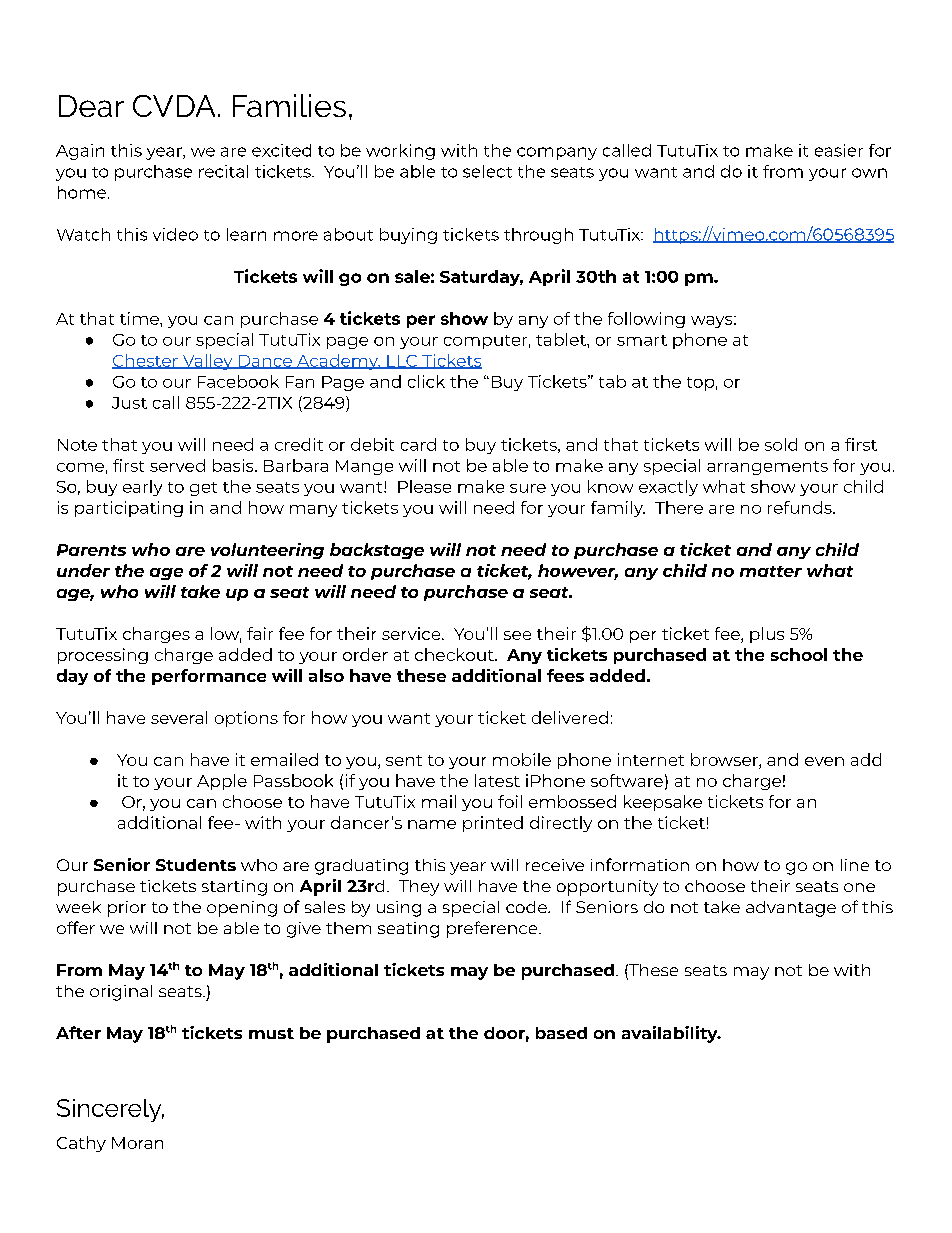 The height and width of the image is (1233, 952). What do you see at coordinates (671, 1034) in the image?
I see `availability` at bounding box center [671, 1034].
